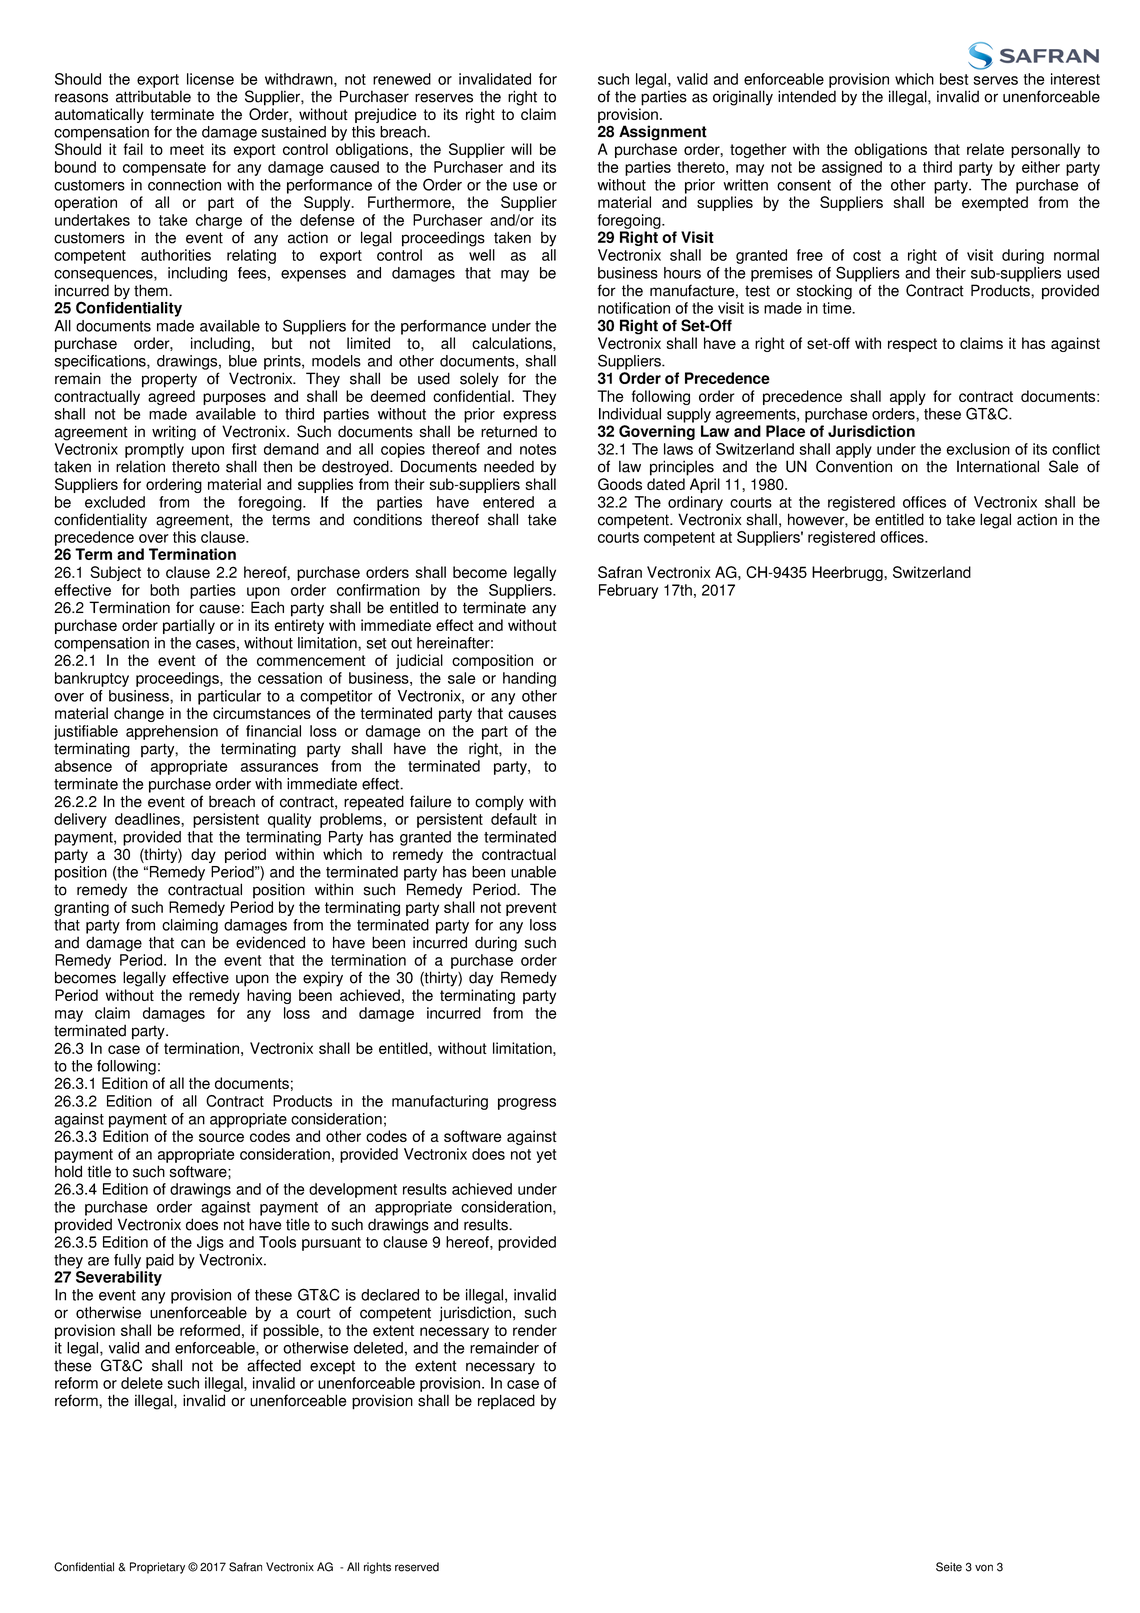 This screenshot has width=1140, height=1613. I want to click on reserved, so click(417, 1567).
